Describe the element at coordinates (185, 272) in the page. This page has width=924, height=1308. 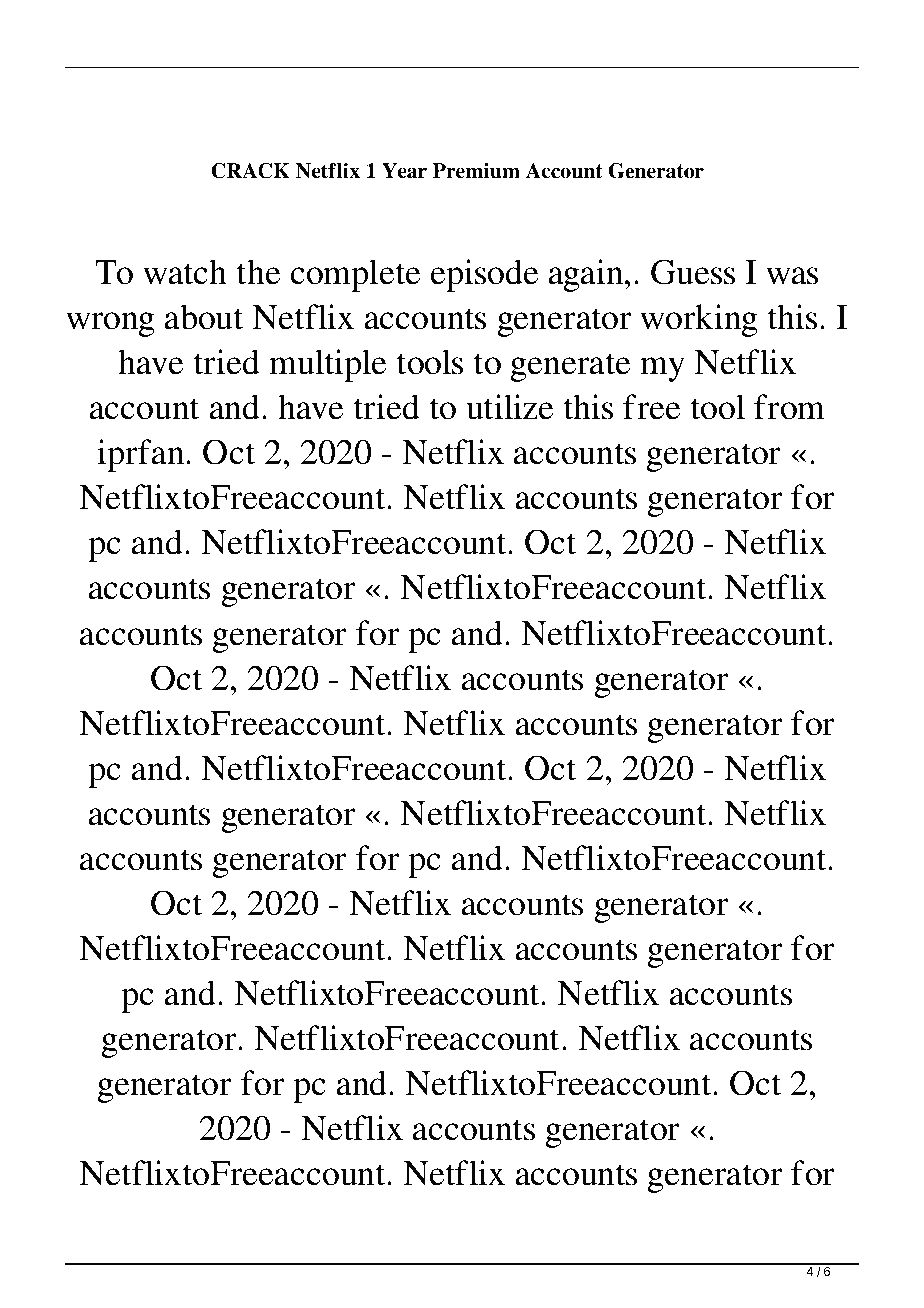
I see `watch` at that location.
